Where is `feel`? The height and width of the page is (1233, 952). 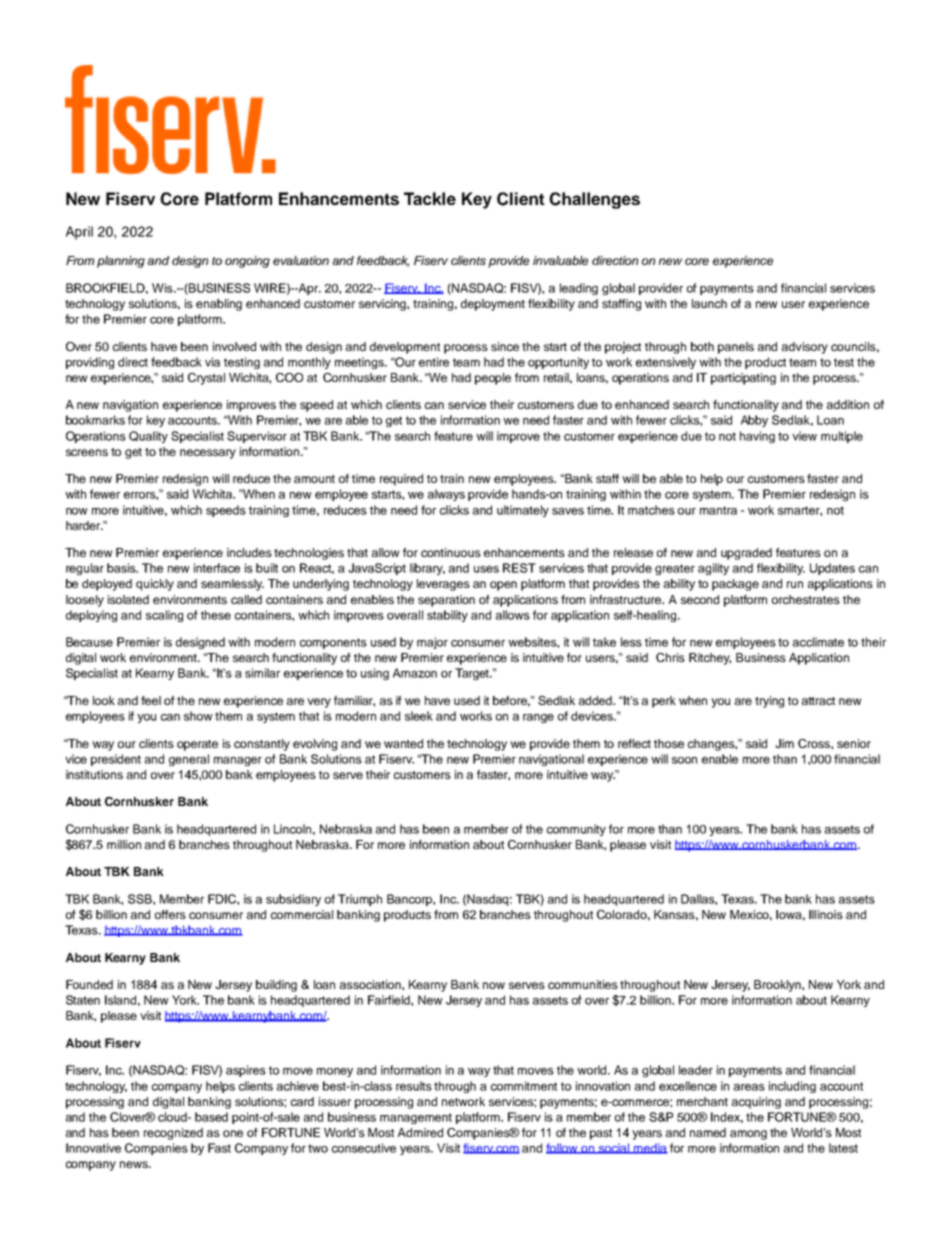
feel is located at coordinates (151, 700).
